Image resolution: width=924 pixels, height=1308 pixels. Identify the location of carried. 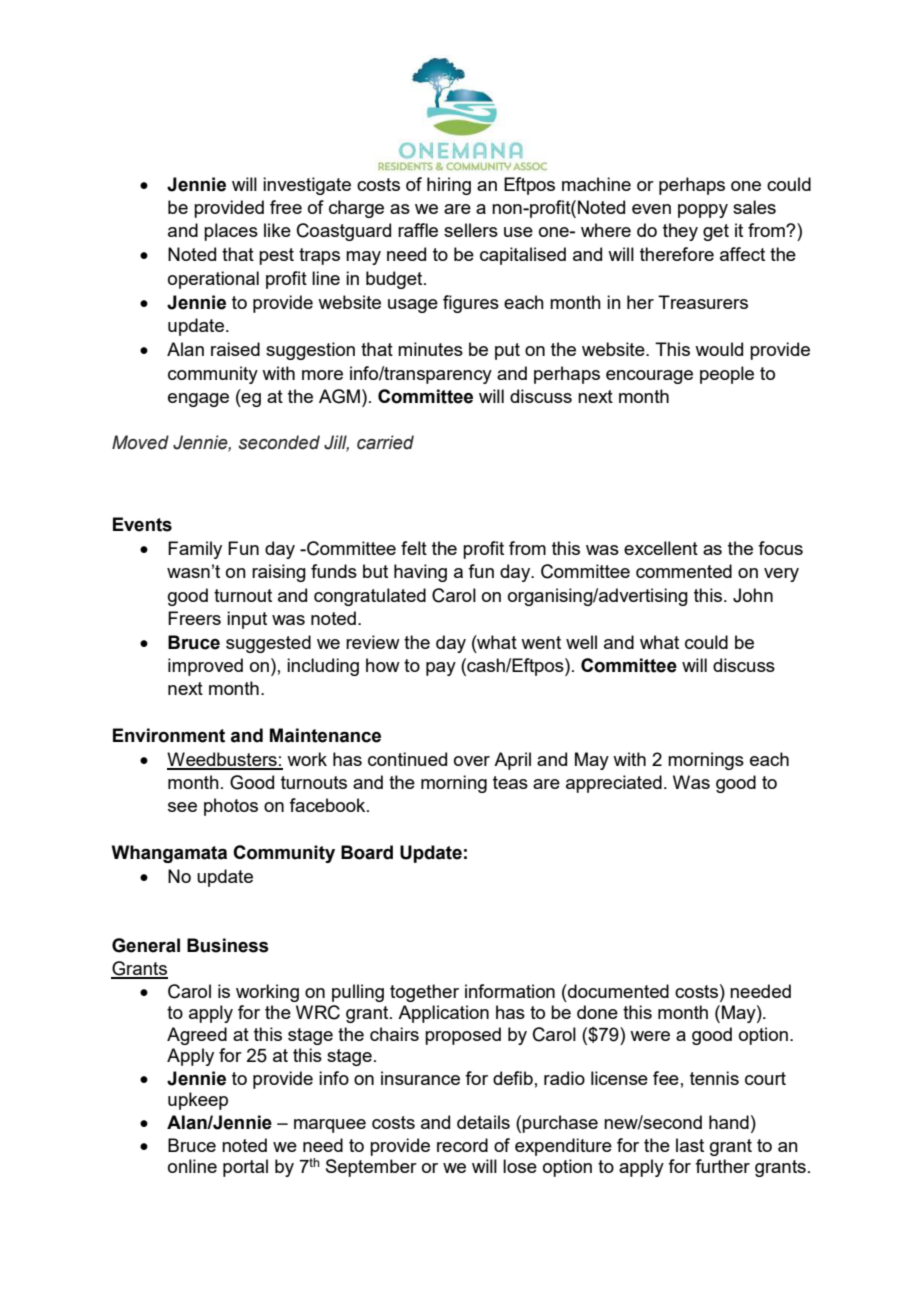
(385, 442).
